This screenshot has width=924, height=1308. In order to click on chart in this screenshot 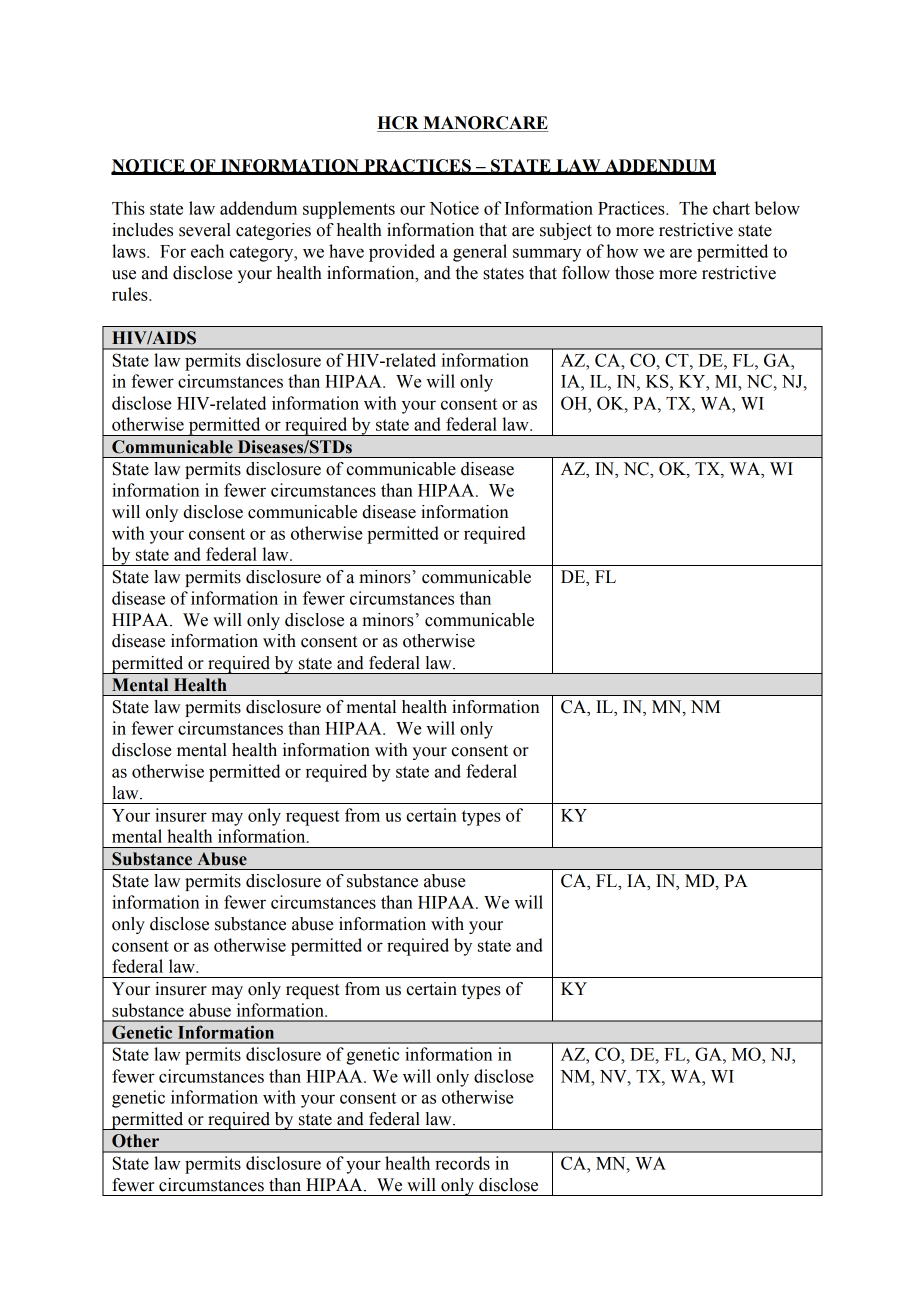, I will do `click(731, 208)`.
